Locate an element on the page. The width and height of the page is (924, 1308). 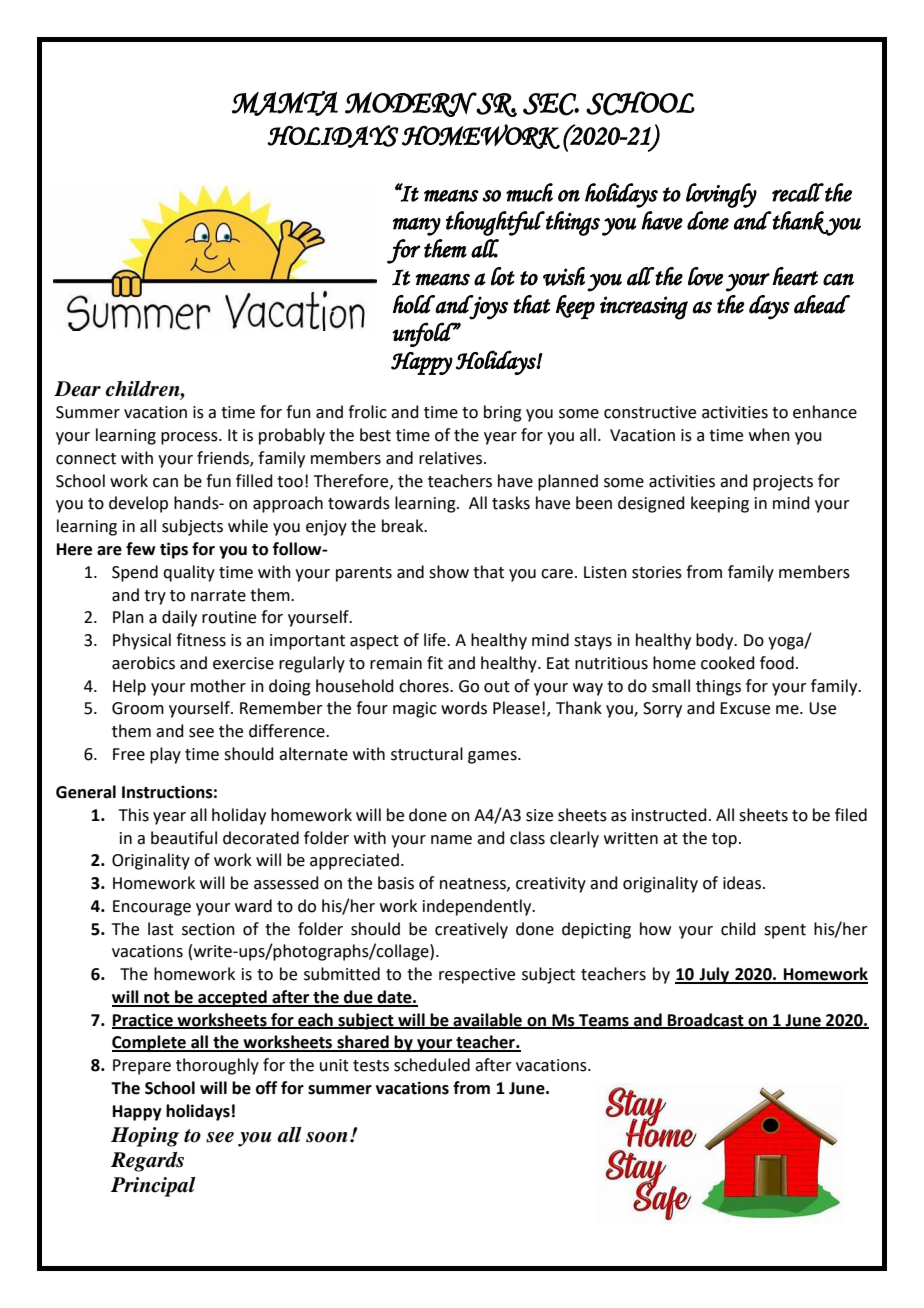
name is located at coordinates (451, 840).
